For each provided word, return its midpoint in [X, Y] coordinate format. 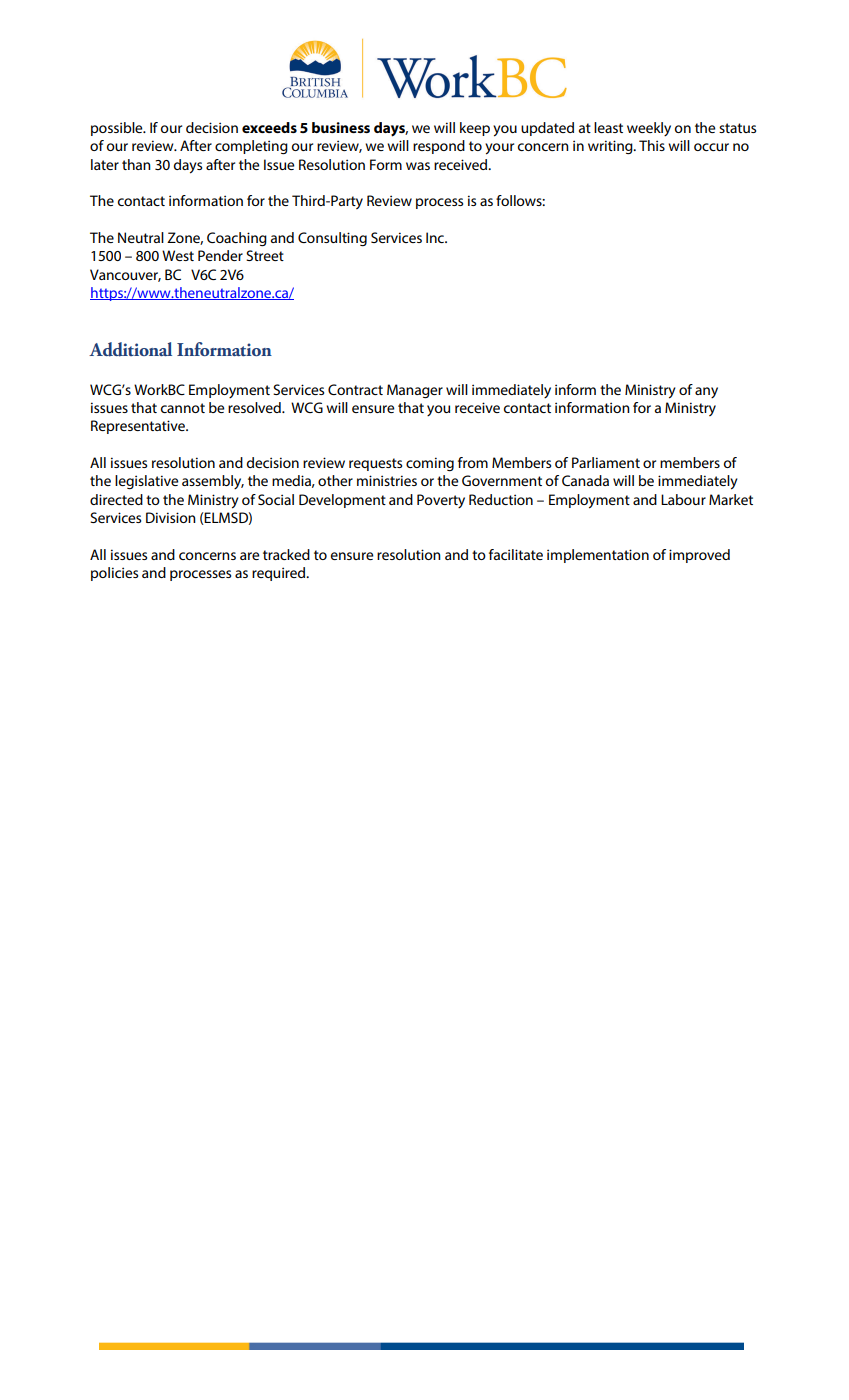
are [249, 556]
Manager [415, 391]
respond [439, 147]
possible [118, 129]
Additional [130, 349]
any [706, 392]
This [652, 145]
